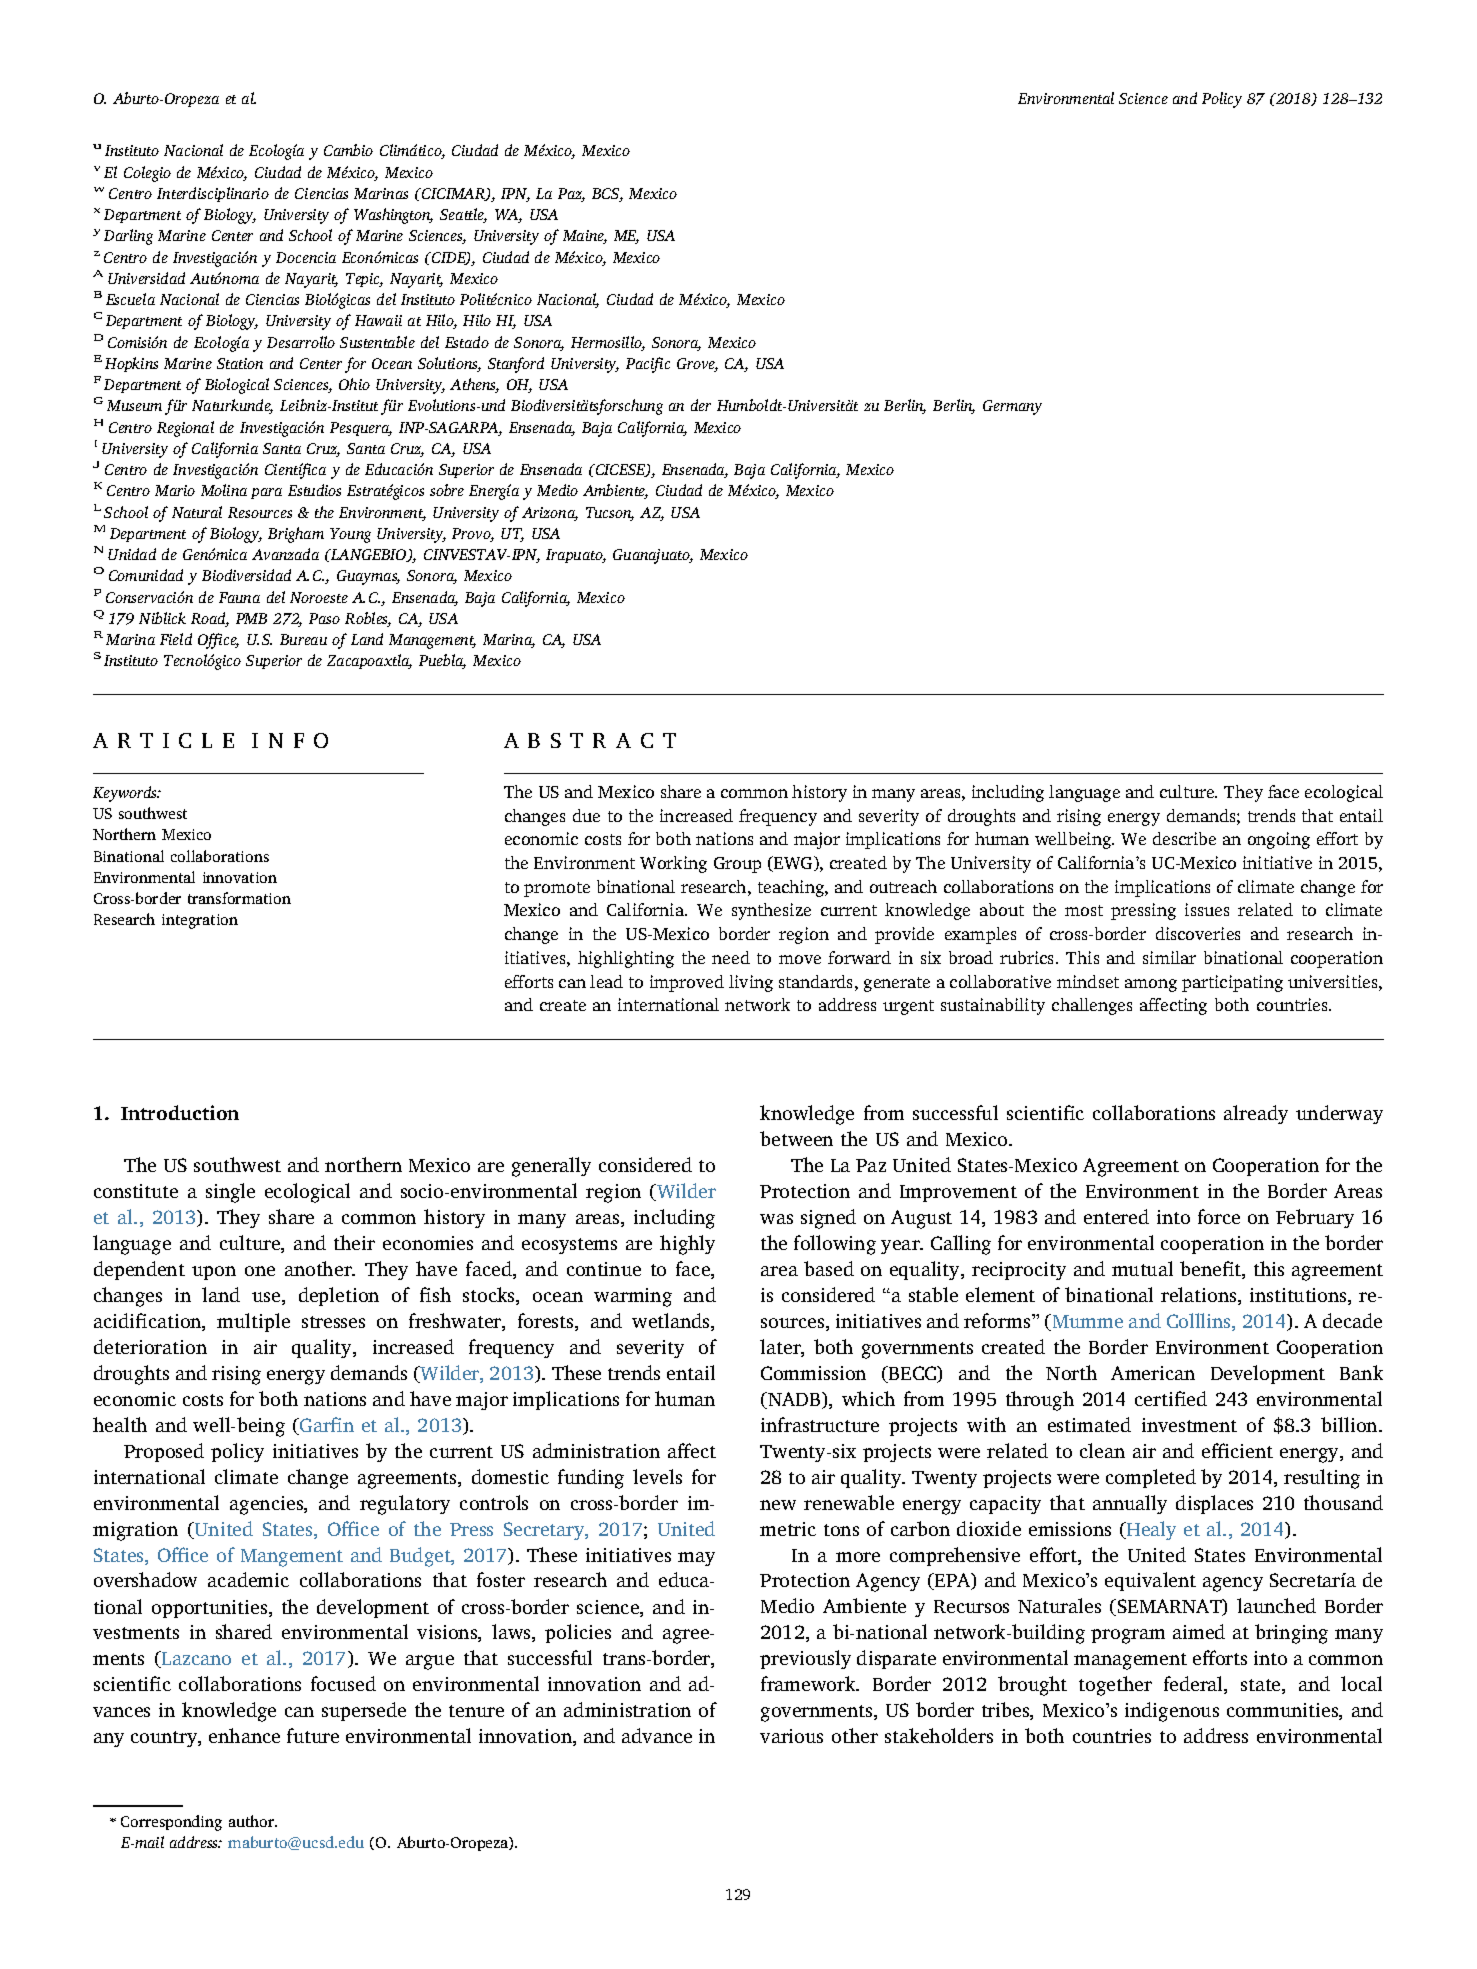  What do you see at coordinates (244, 1735) in the page?
I see `enhance` at bounding box center [244, 1735].
